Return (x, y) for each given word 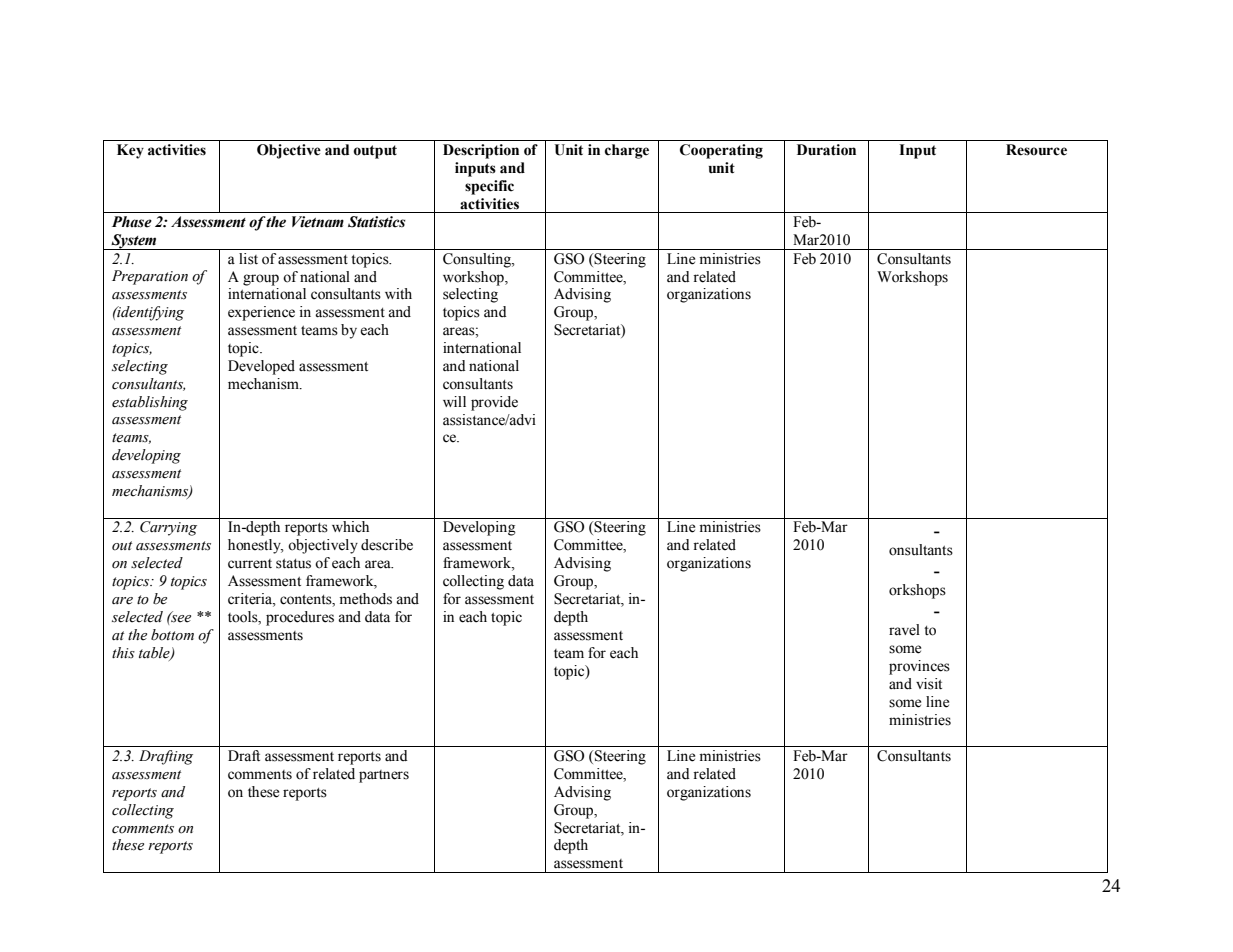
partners (384, 776)
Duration (826, 150)
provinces (919, 667)
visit (929, 684)
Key (130, 151)
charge (627, 151)
